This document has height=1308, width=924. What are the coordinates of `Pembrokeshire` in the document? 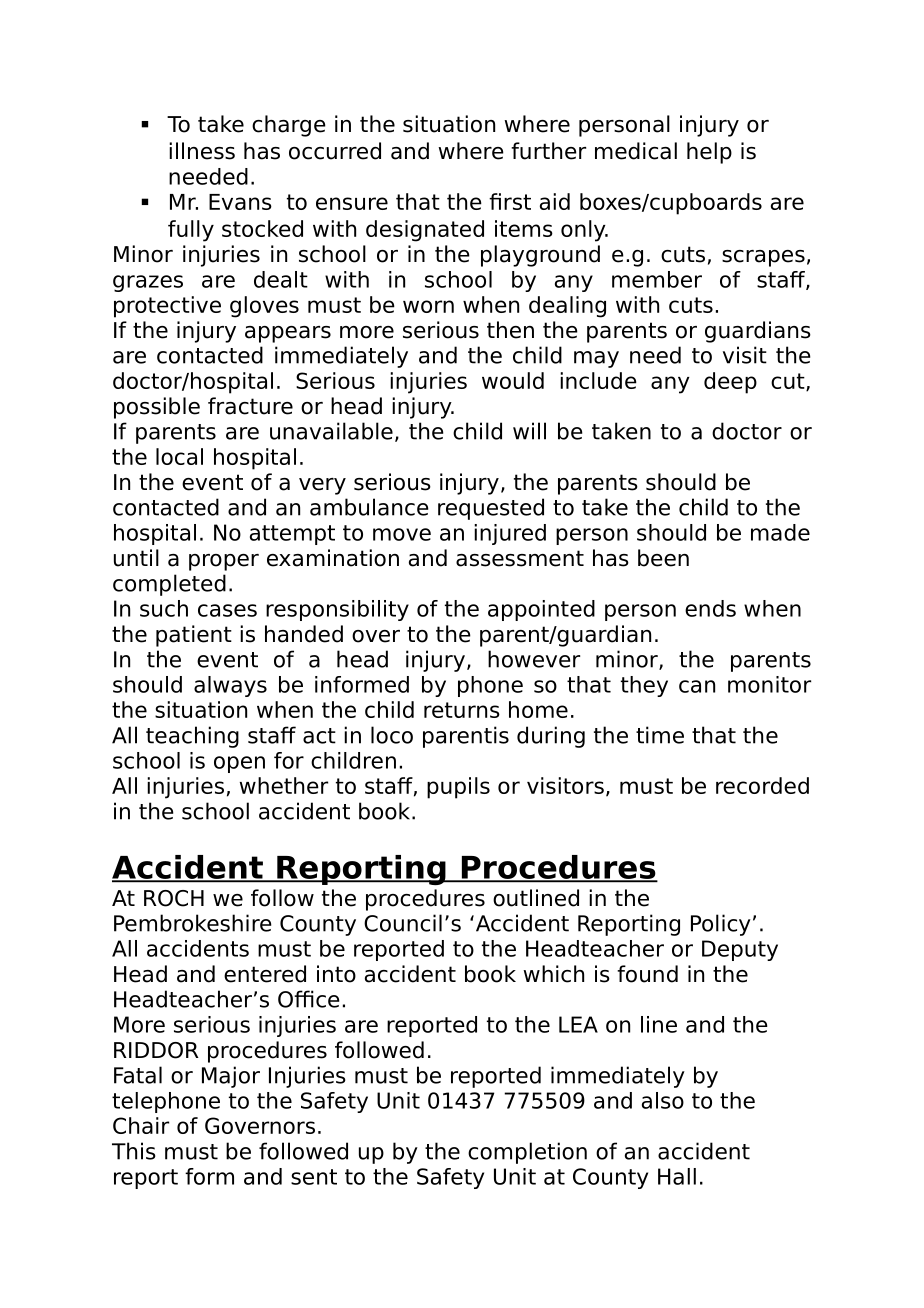 It's located at (193, 923).
